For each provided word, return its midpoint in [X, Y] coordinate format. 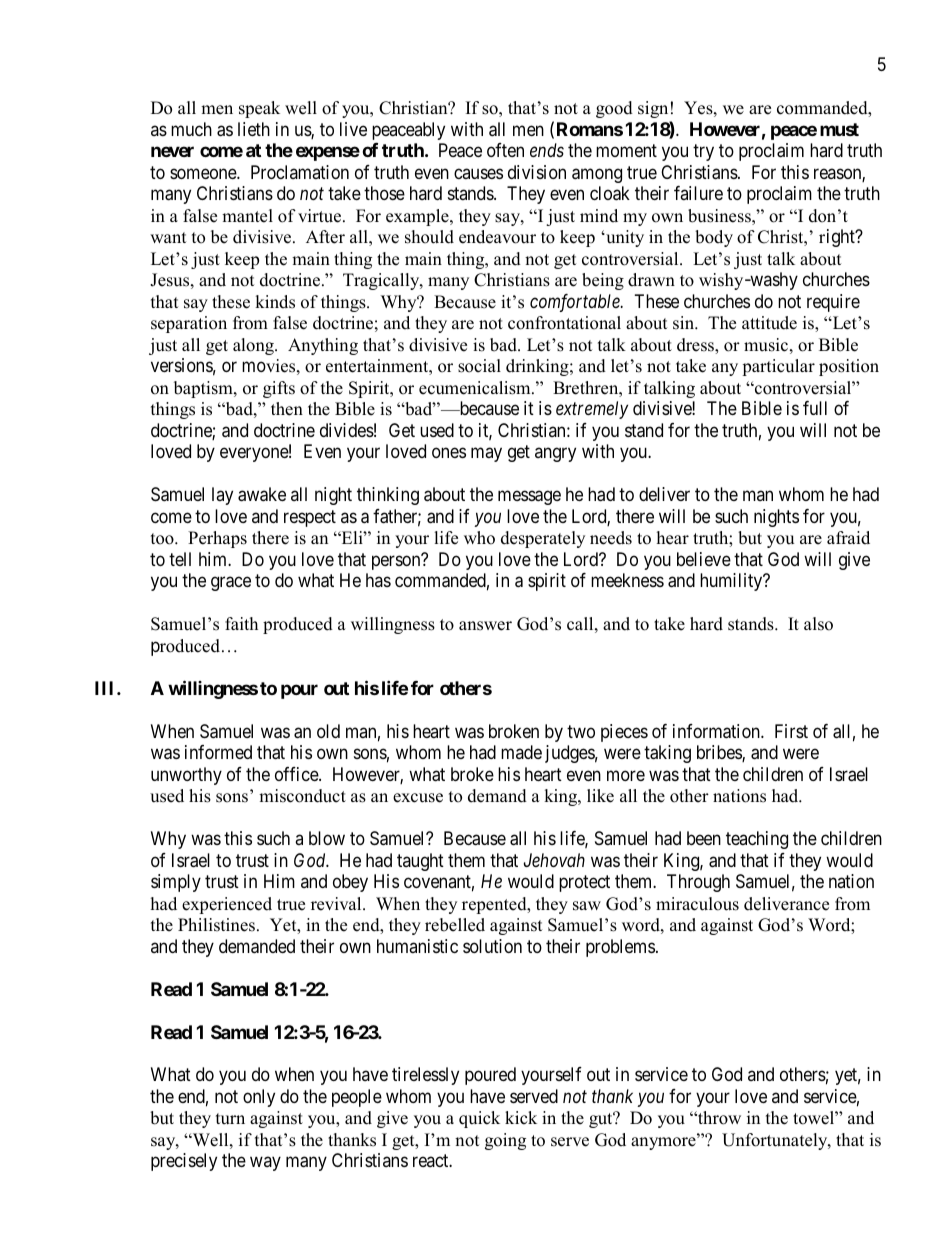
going [505, 1141]
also [818, 624]
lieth [254, 129]
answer [485, 626]
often [505, 150]
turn [230, 1119]
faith [241, 623]
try [703, 153]
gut [602, 1120]
